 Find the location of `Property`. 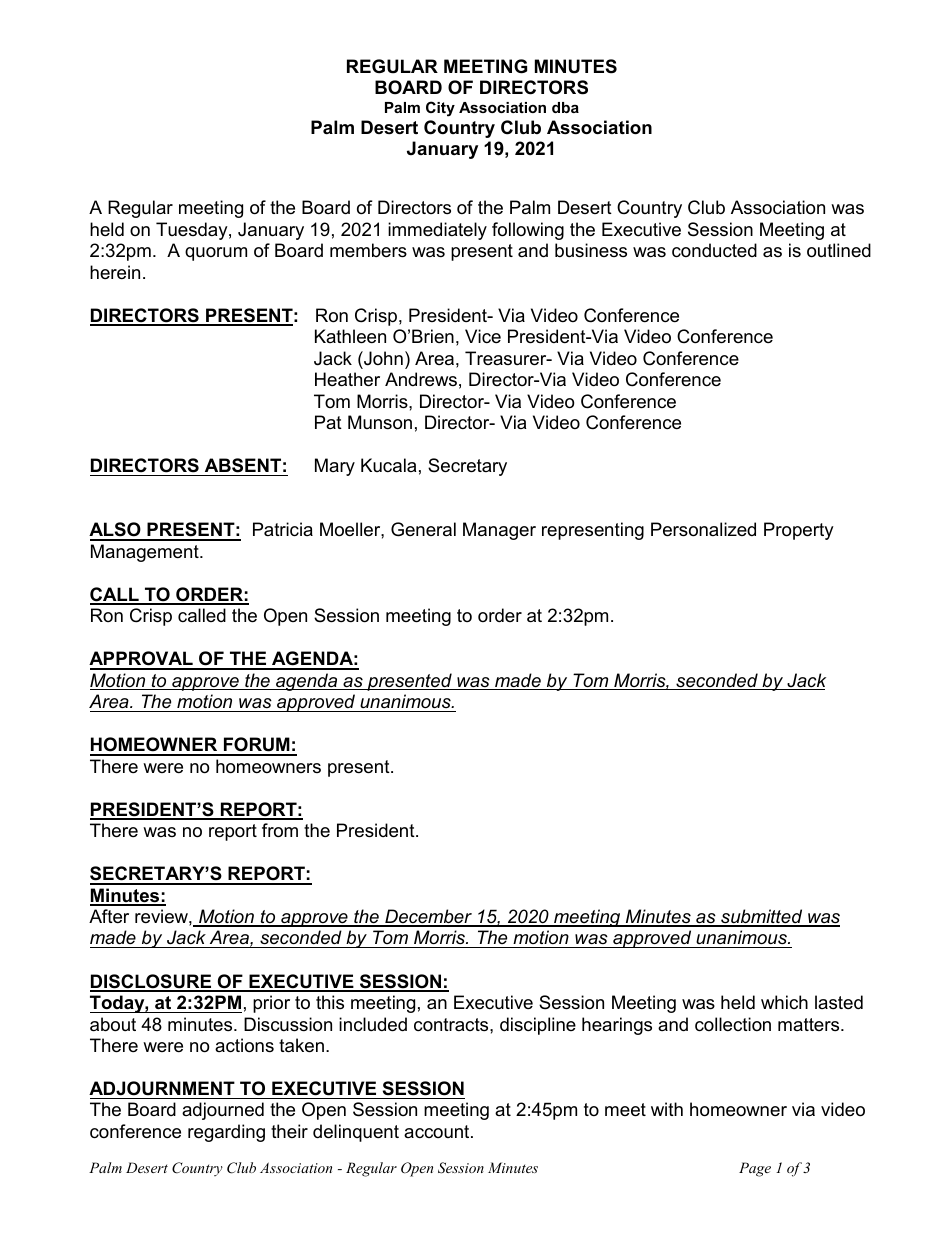

Property is located at coordinates (799, 531).
